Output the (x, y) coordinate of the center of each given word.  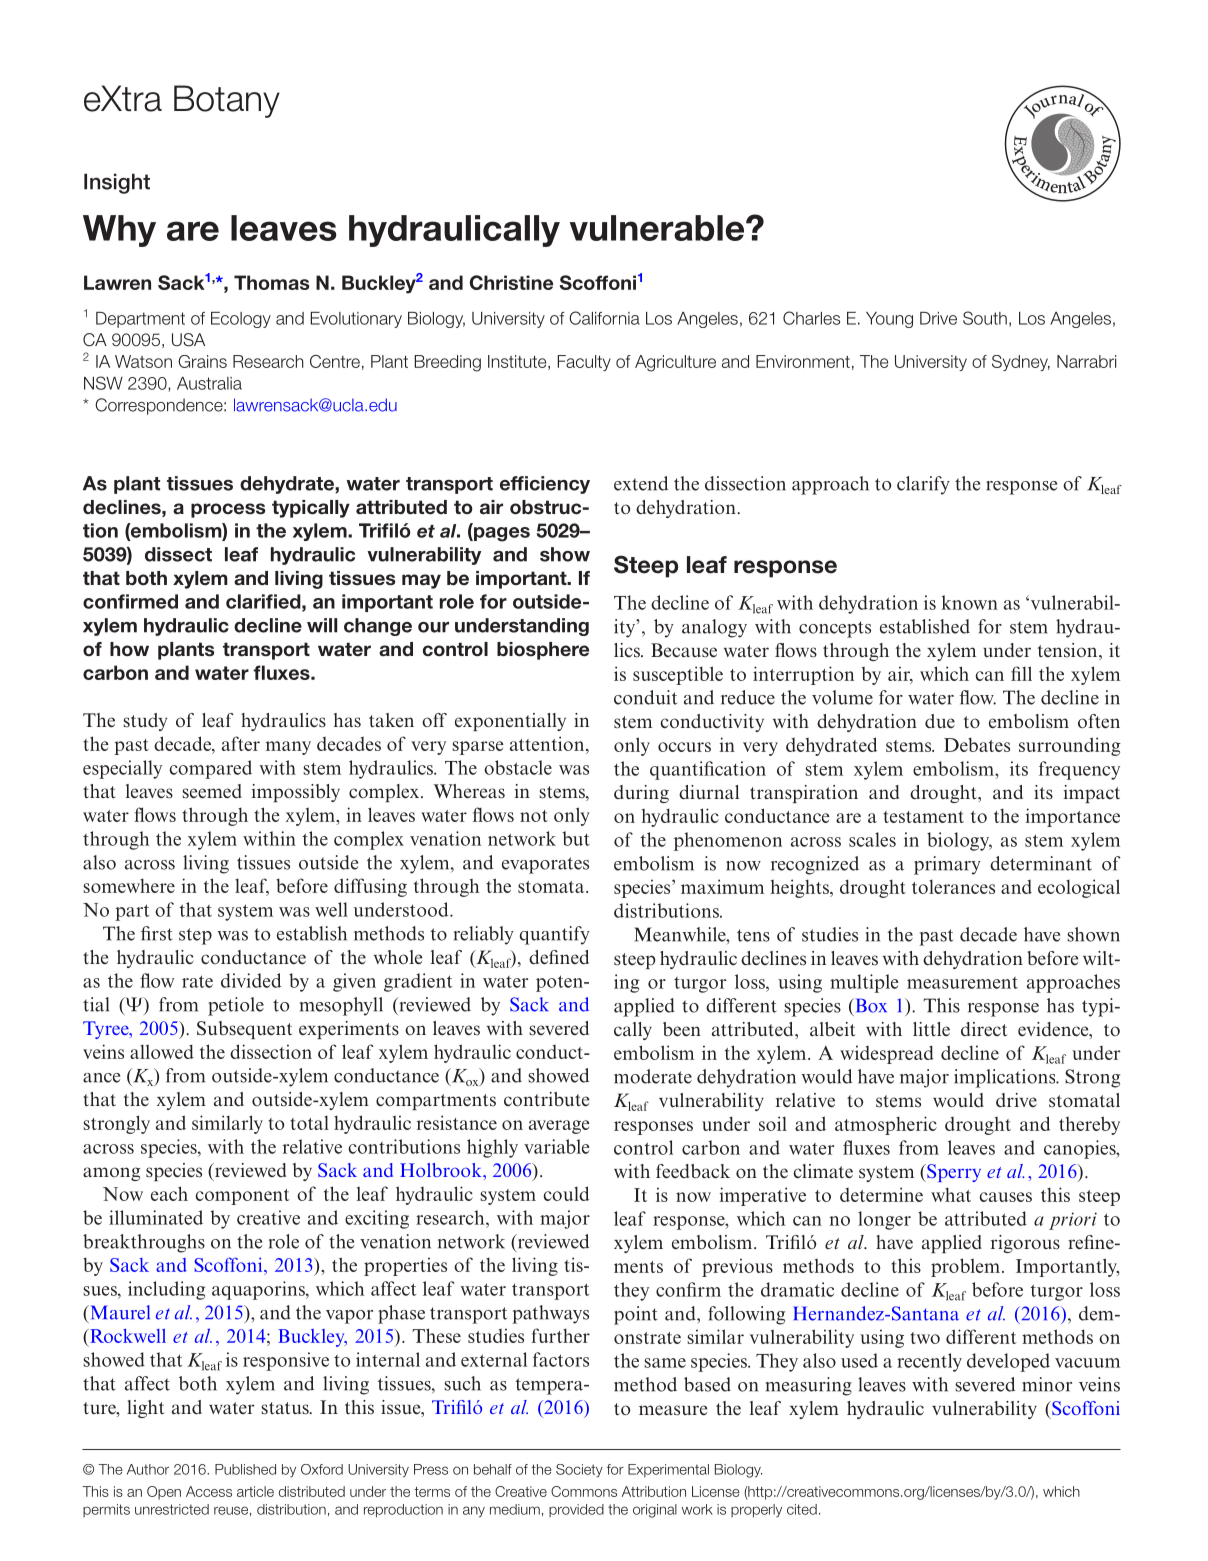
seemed (212, 791)
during (641, 794)
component (242, 1197)
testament (923, 817)
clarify (923, 485)
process (228, 510)
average (559, 1127)
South (985, 318)
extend (641, 483)
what (951, 1195)
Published (245, 1469)
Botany (227, 101)
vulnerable (658, 228)
